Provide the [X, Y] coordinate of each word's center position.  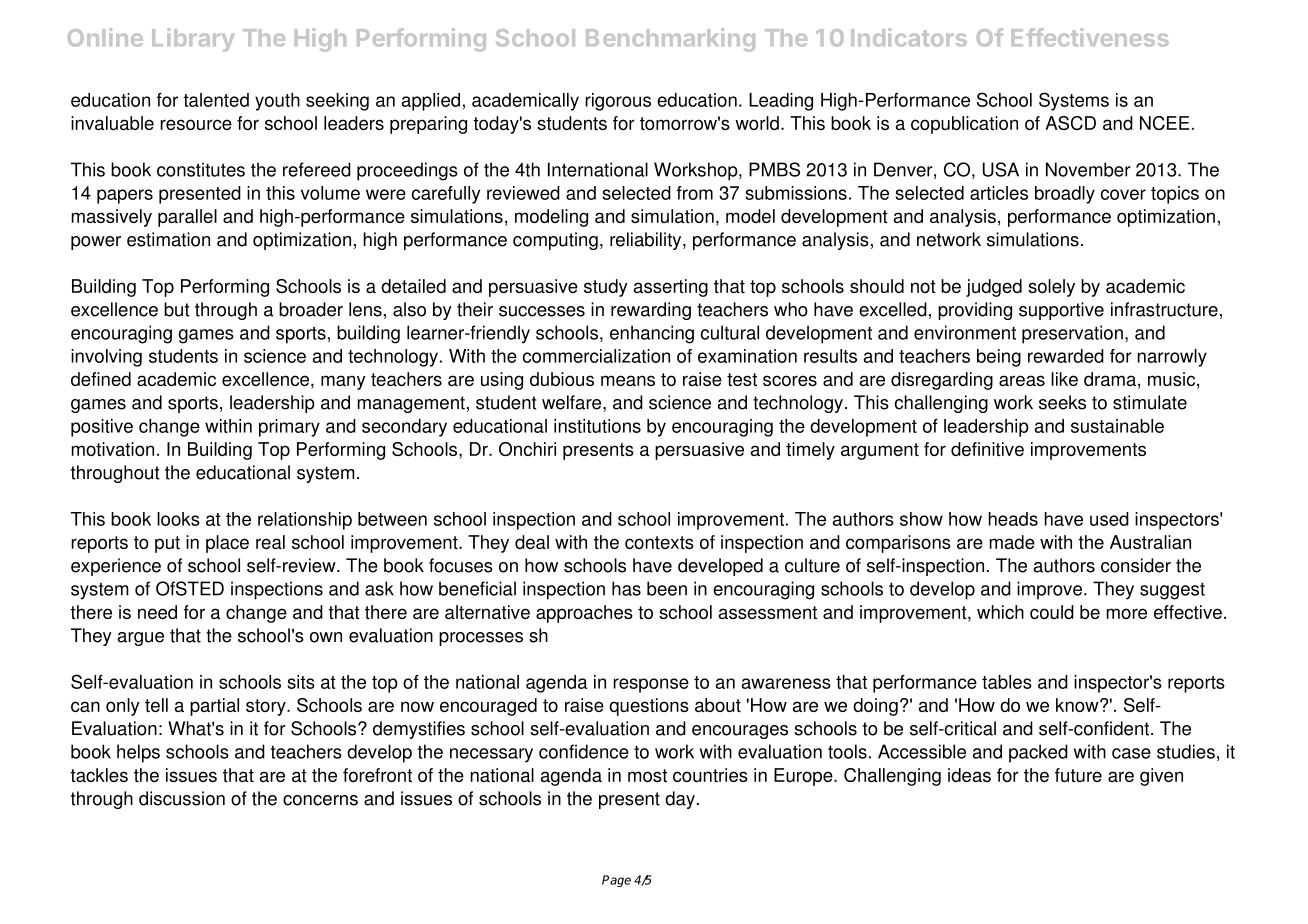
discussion [182, 798]
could [1052, 612]
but [177, 309]
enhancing [652, 334]
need [157, 612]
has [626, 588]
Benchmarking [670, 40]
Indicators [909, 37]
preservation [1072, 334]
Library [193, 40]
